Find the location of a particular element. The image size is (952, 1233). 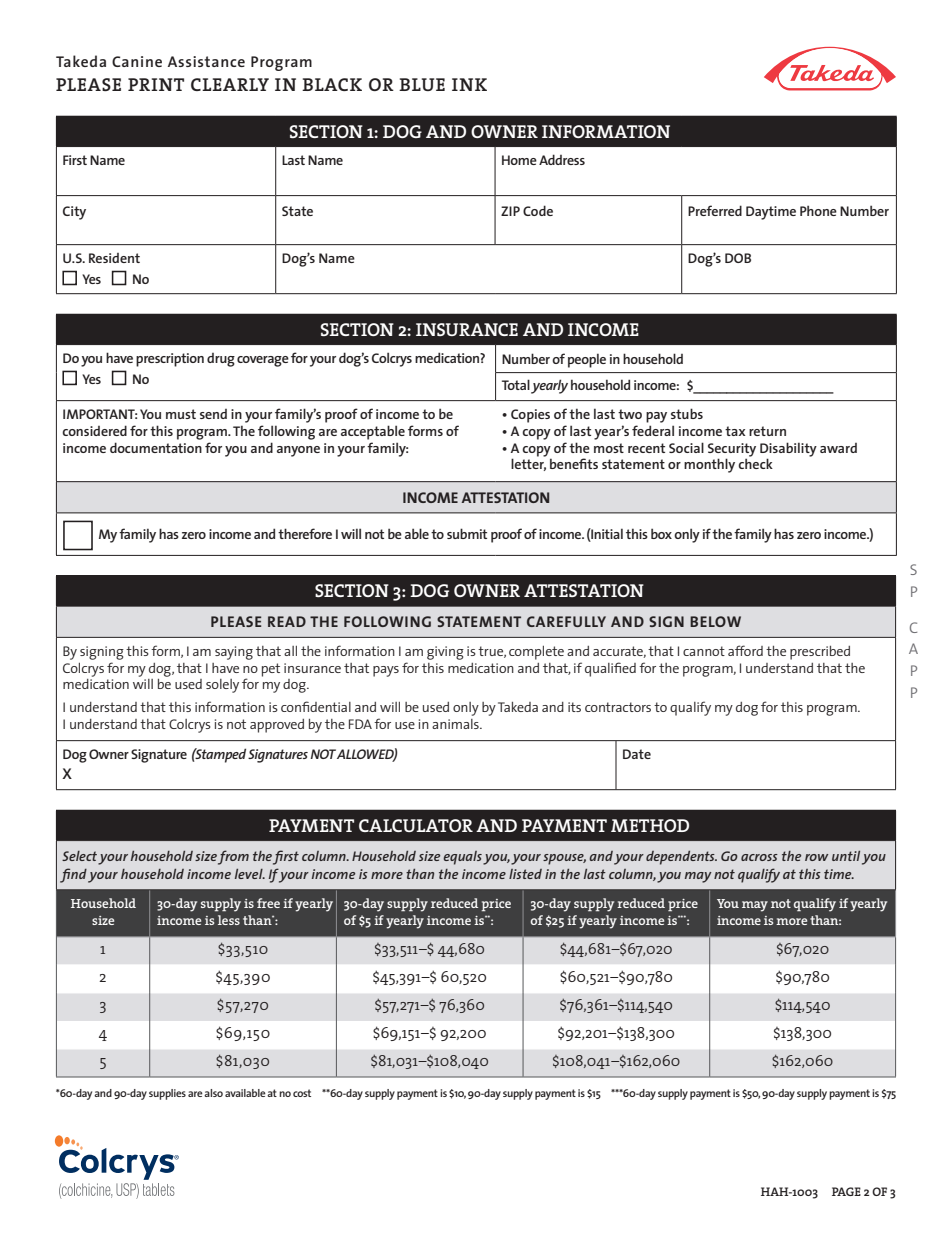

Preferred is located at coordinates (715, 210).
